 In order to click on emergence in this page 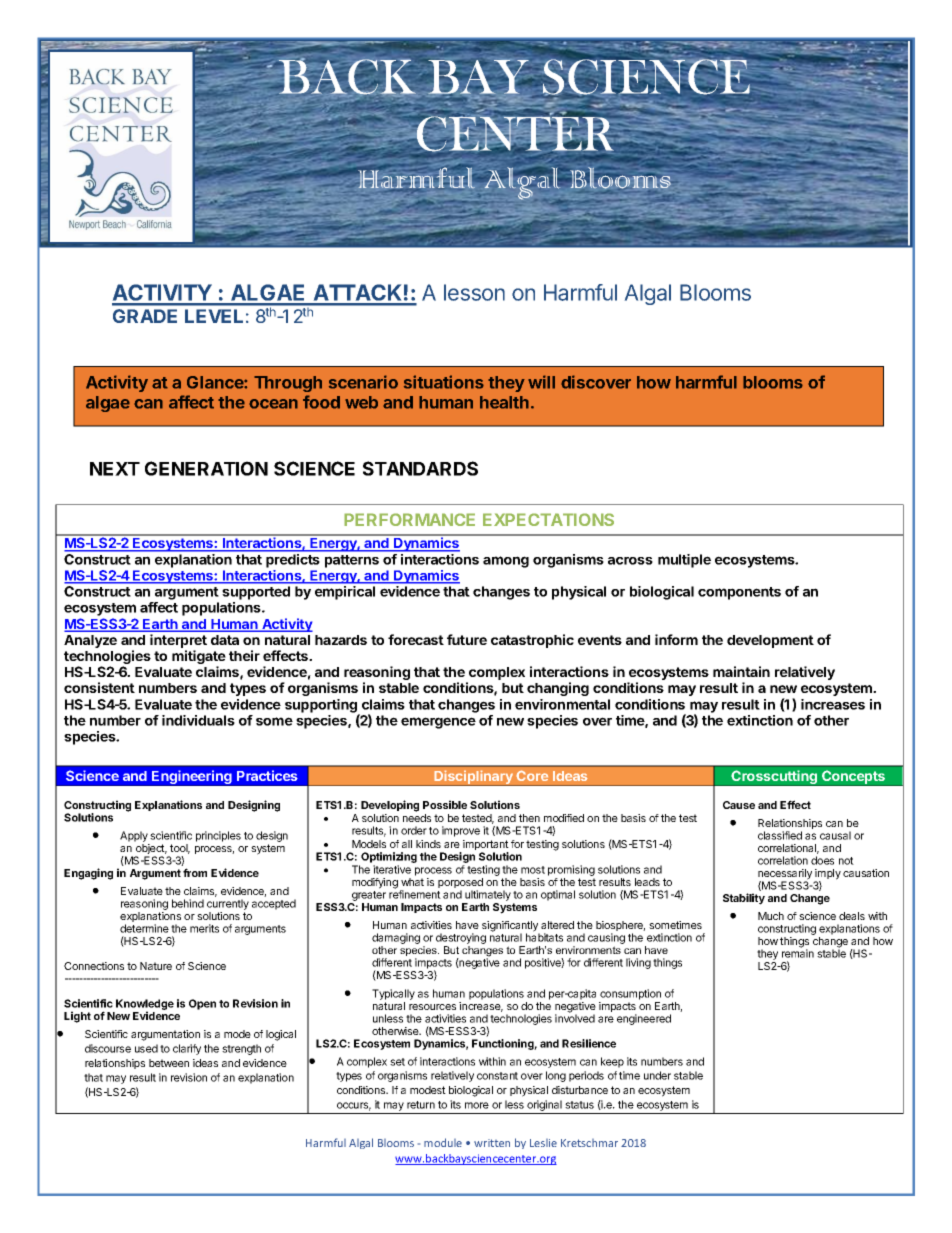, I will do `click(438, 723)`.
